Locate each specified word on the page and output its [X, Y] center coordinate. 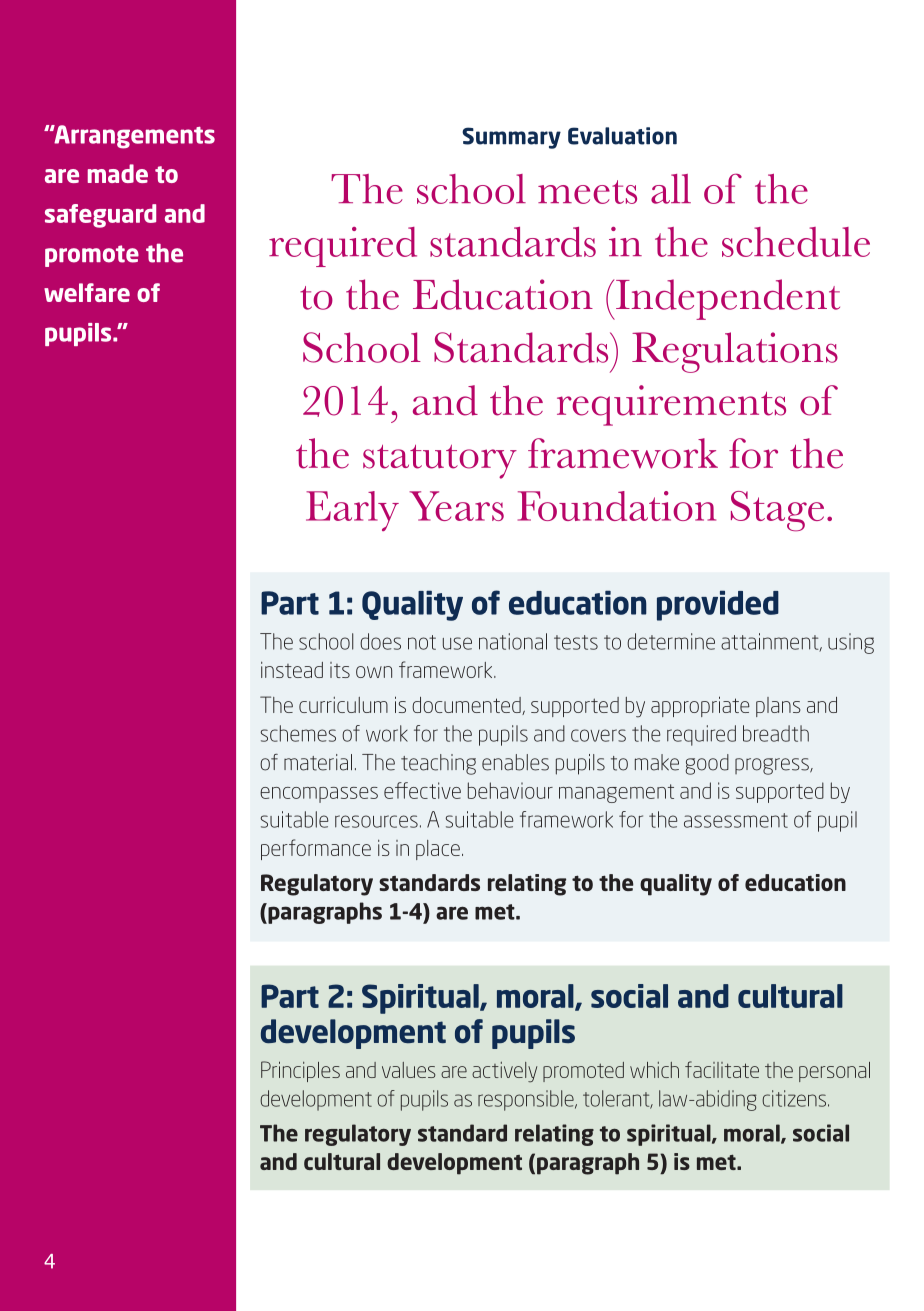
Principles [300, 1071]
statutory [440, 462]
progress [773, 766]
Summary [511, 138]
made [118, 173]
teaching [438, 764]
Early [352, 511]
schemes [298, 733]
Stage [777, 511]
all [671, 189]
